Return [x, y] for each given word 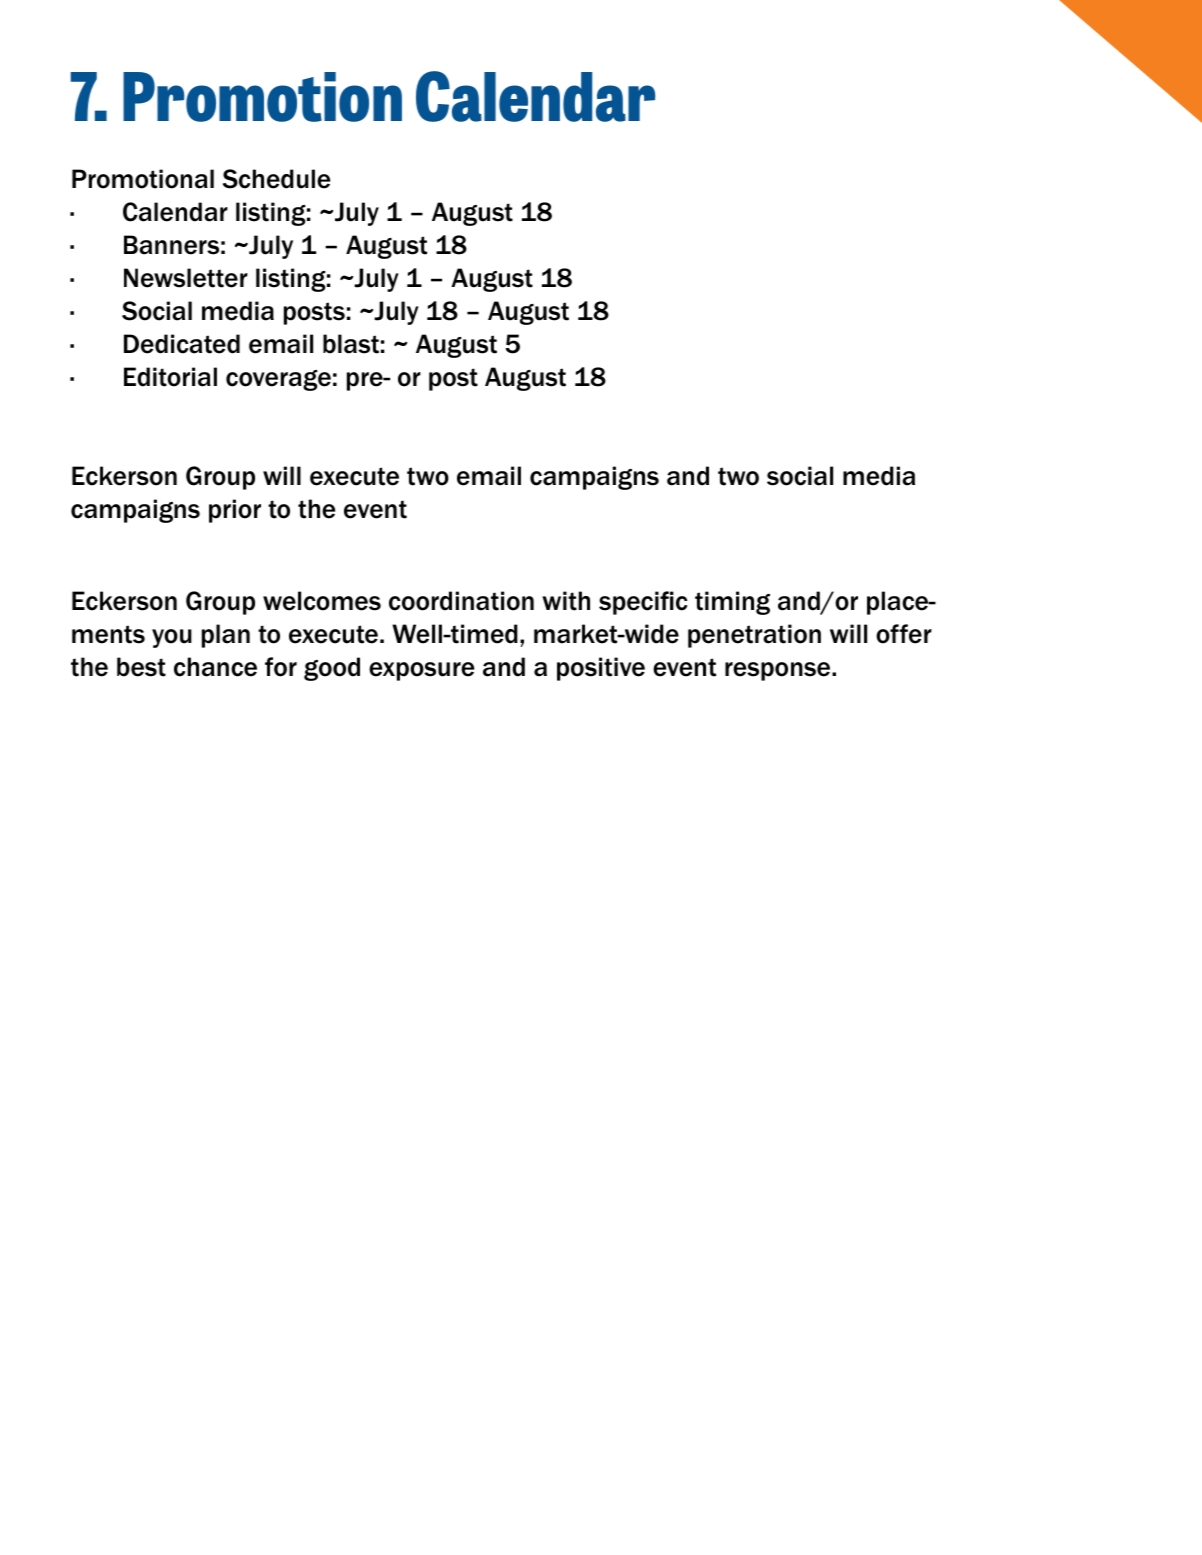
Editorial [170, 377]
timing [732, 603]
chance [215, 667]
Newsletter [186, 278]
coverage [278, 380]
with [566, 601]
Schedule [276, 179]
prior [235, 511]
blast [351, 344]
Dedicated [182, 344]
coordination [461, 601]
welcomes [322, 601]
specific [643, 603]
